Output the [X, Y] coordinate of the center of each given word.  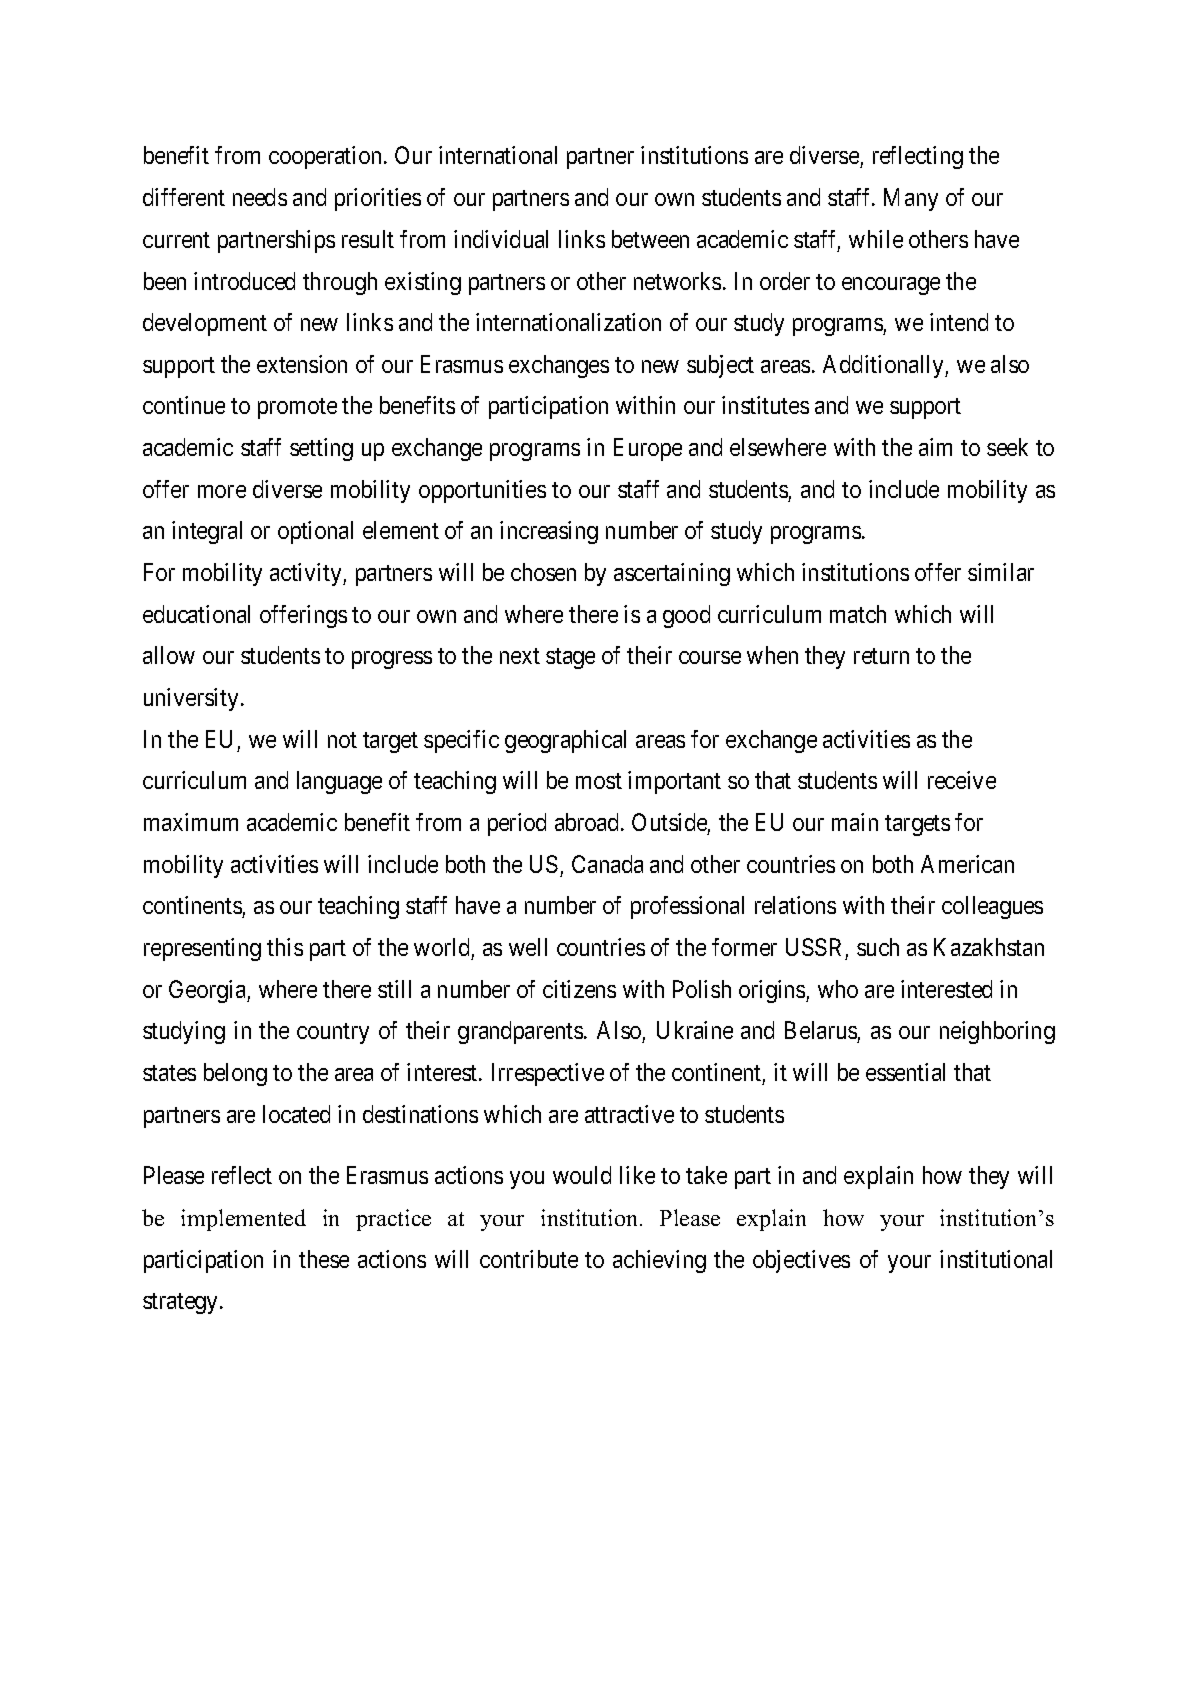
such [878, 947]
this [285, 947]
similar [1001, 572]
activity [307, 574]
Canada [607, 864]
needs [260, 197]
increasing [549, 532]
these [324, 1259]
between [650, 239]
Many [911, 199]
